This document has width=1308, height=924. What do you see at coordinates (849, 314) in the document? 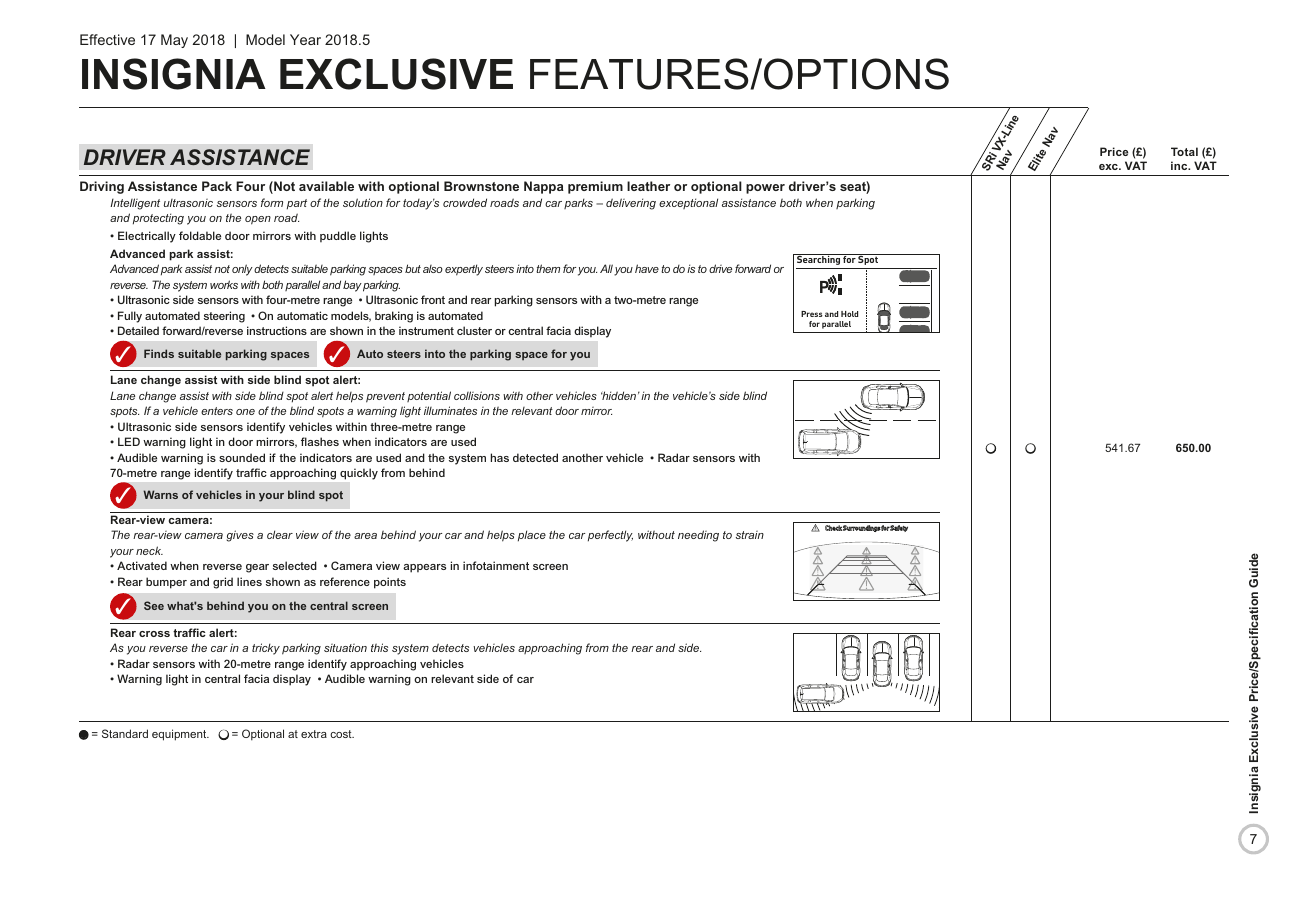
I see `Hold` at bounding box center [849, 314].
